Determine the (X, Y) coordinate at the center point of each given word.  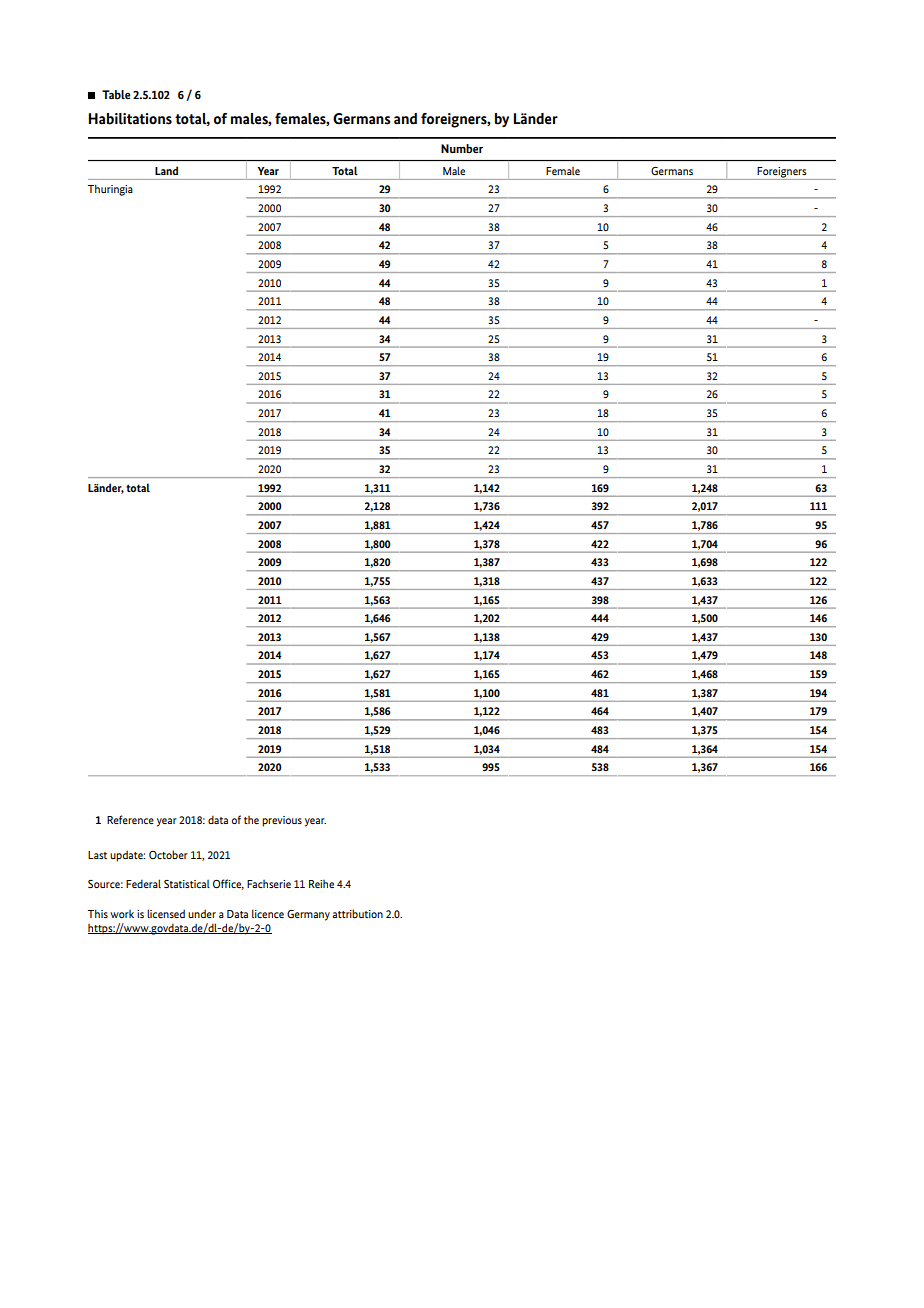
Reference (130, 819)
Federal (143, 883)
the (251, 820)
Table (116, 94)
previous (282, 821)
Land (166, 170)
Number (462, 148)
